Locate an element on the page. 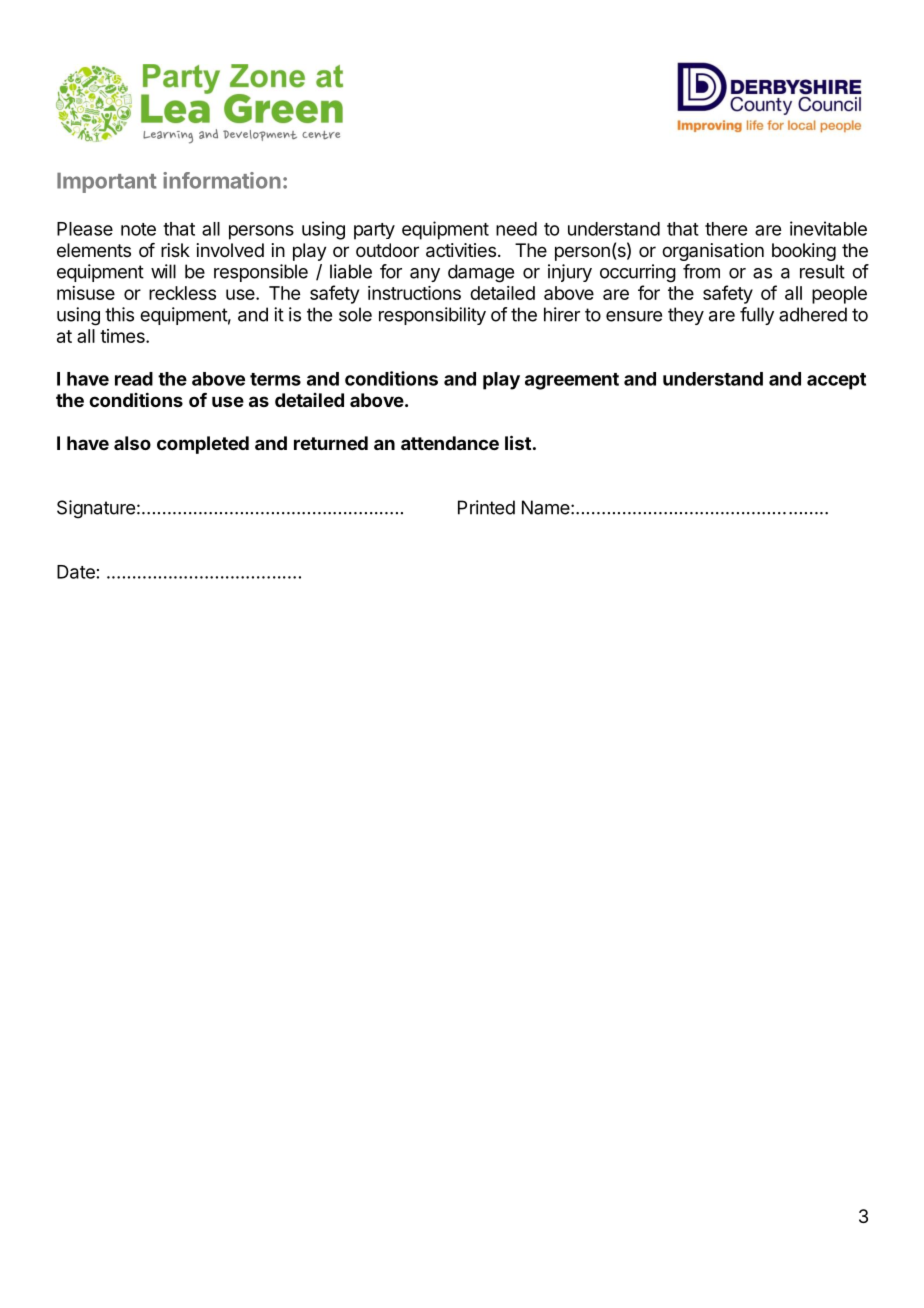 The width and height of the page is (924, 1308). reckless is located at coordinates (182, 293).
